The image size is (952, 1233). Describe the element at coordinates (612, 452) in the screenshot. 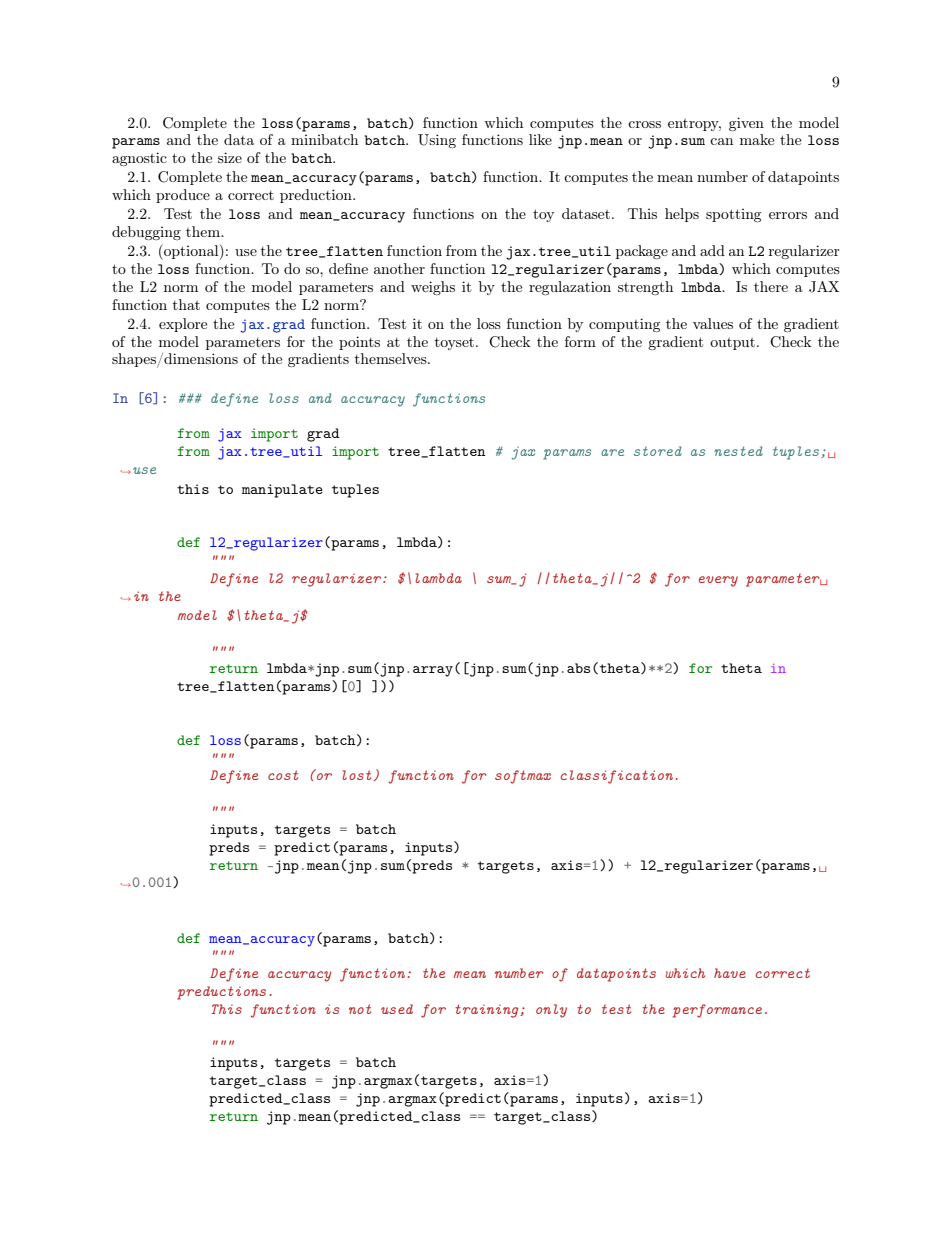

I see `are` at that location.
